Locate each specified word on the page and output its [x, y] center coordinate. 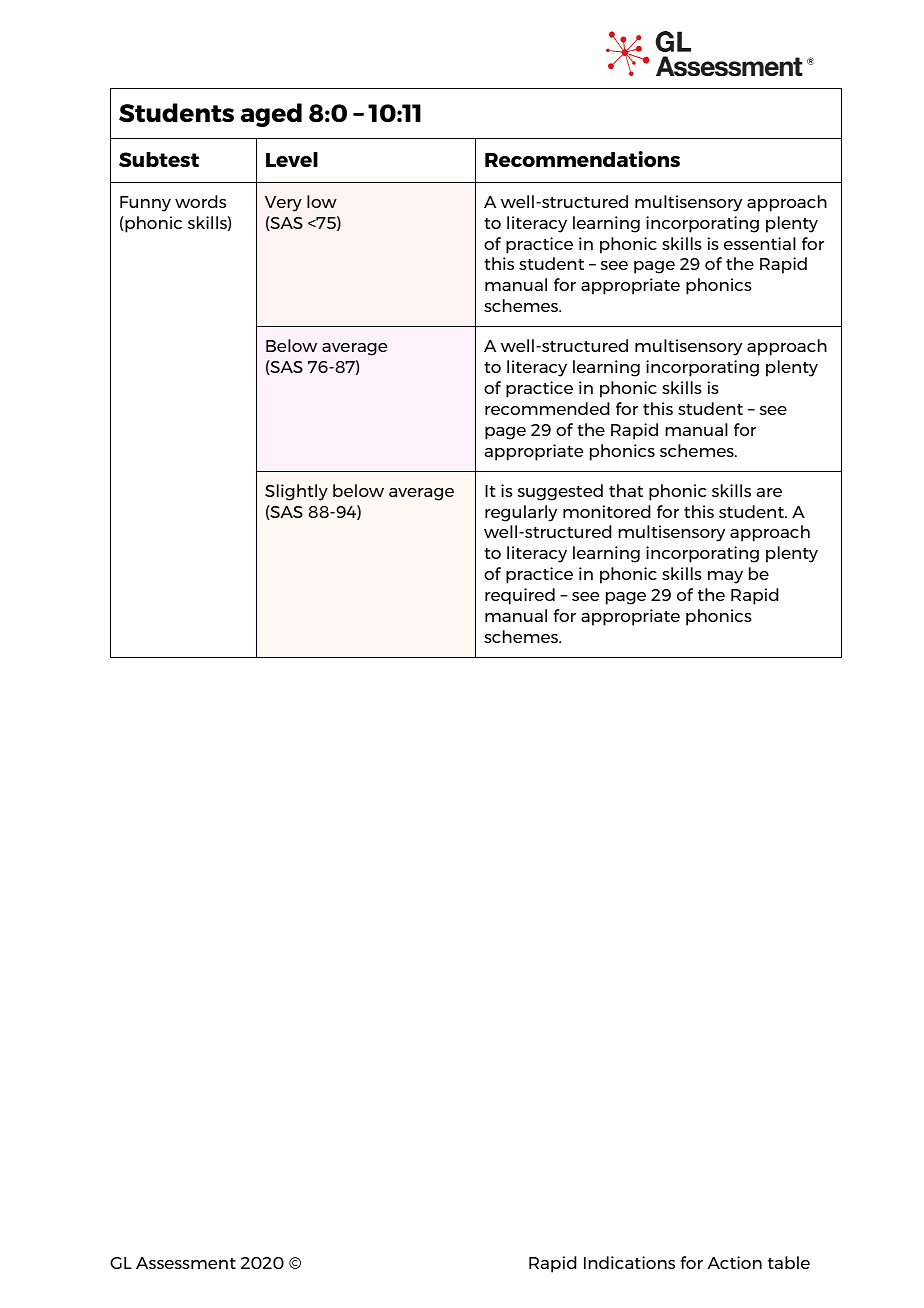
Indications [629, 1262]
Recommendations [582, 159]
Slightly [296, 492]
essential [760, 243]
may [725, 577]
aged [271, 115]
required [520, 596]
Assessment [186, 1263]
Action [734, 1262]
